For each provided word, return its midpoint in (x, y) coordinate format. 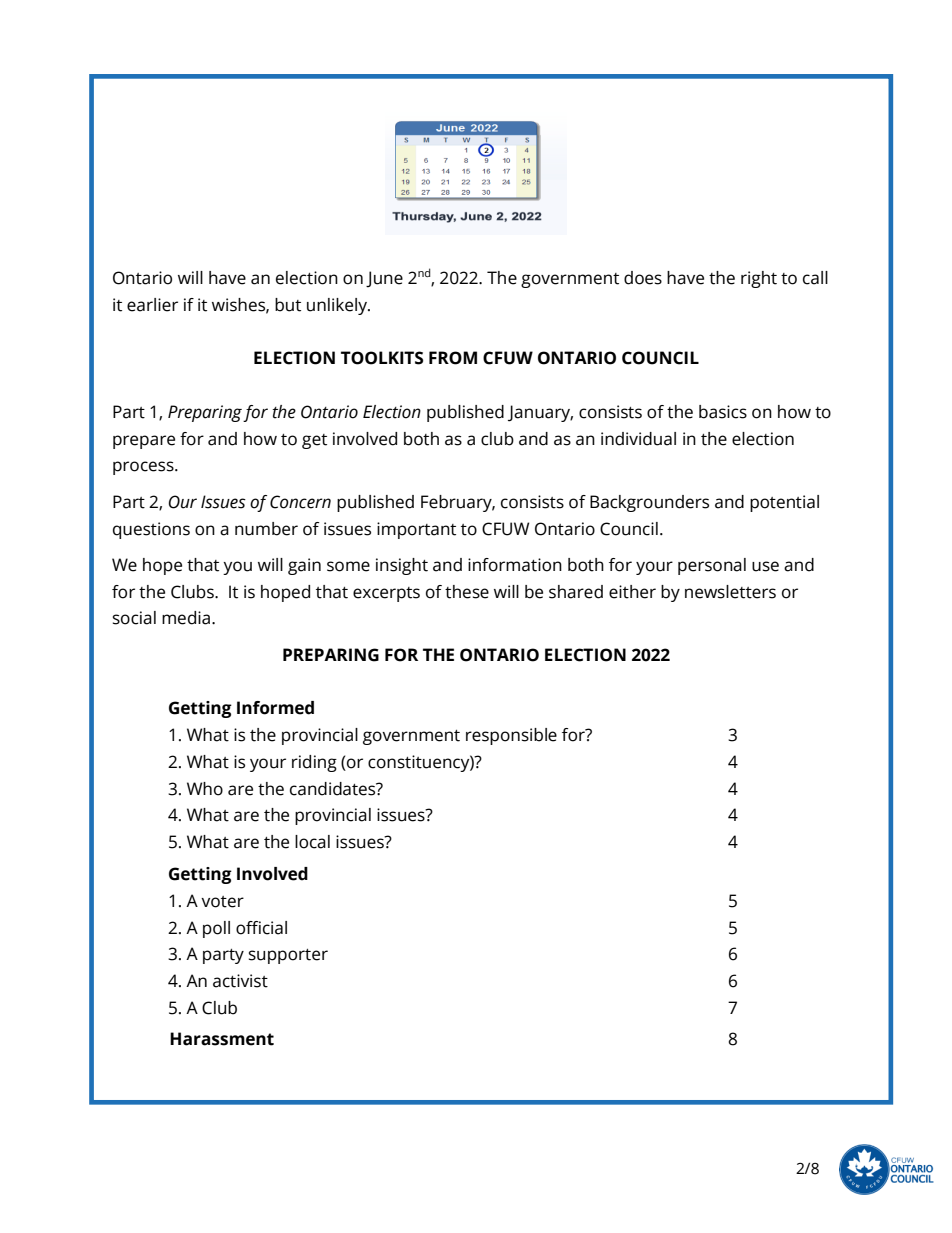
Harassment (222, 1039)
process (144, 468)
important (416, 530)
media (186, 618)
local (312, 842)
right (759, 279)
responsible (511, 736)
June (384, 279)
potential (784, 503)
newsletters (730, 592)
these (467, 592)
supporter (288, 956)
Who (205, 789)
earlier (152, 305)
